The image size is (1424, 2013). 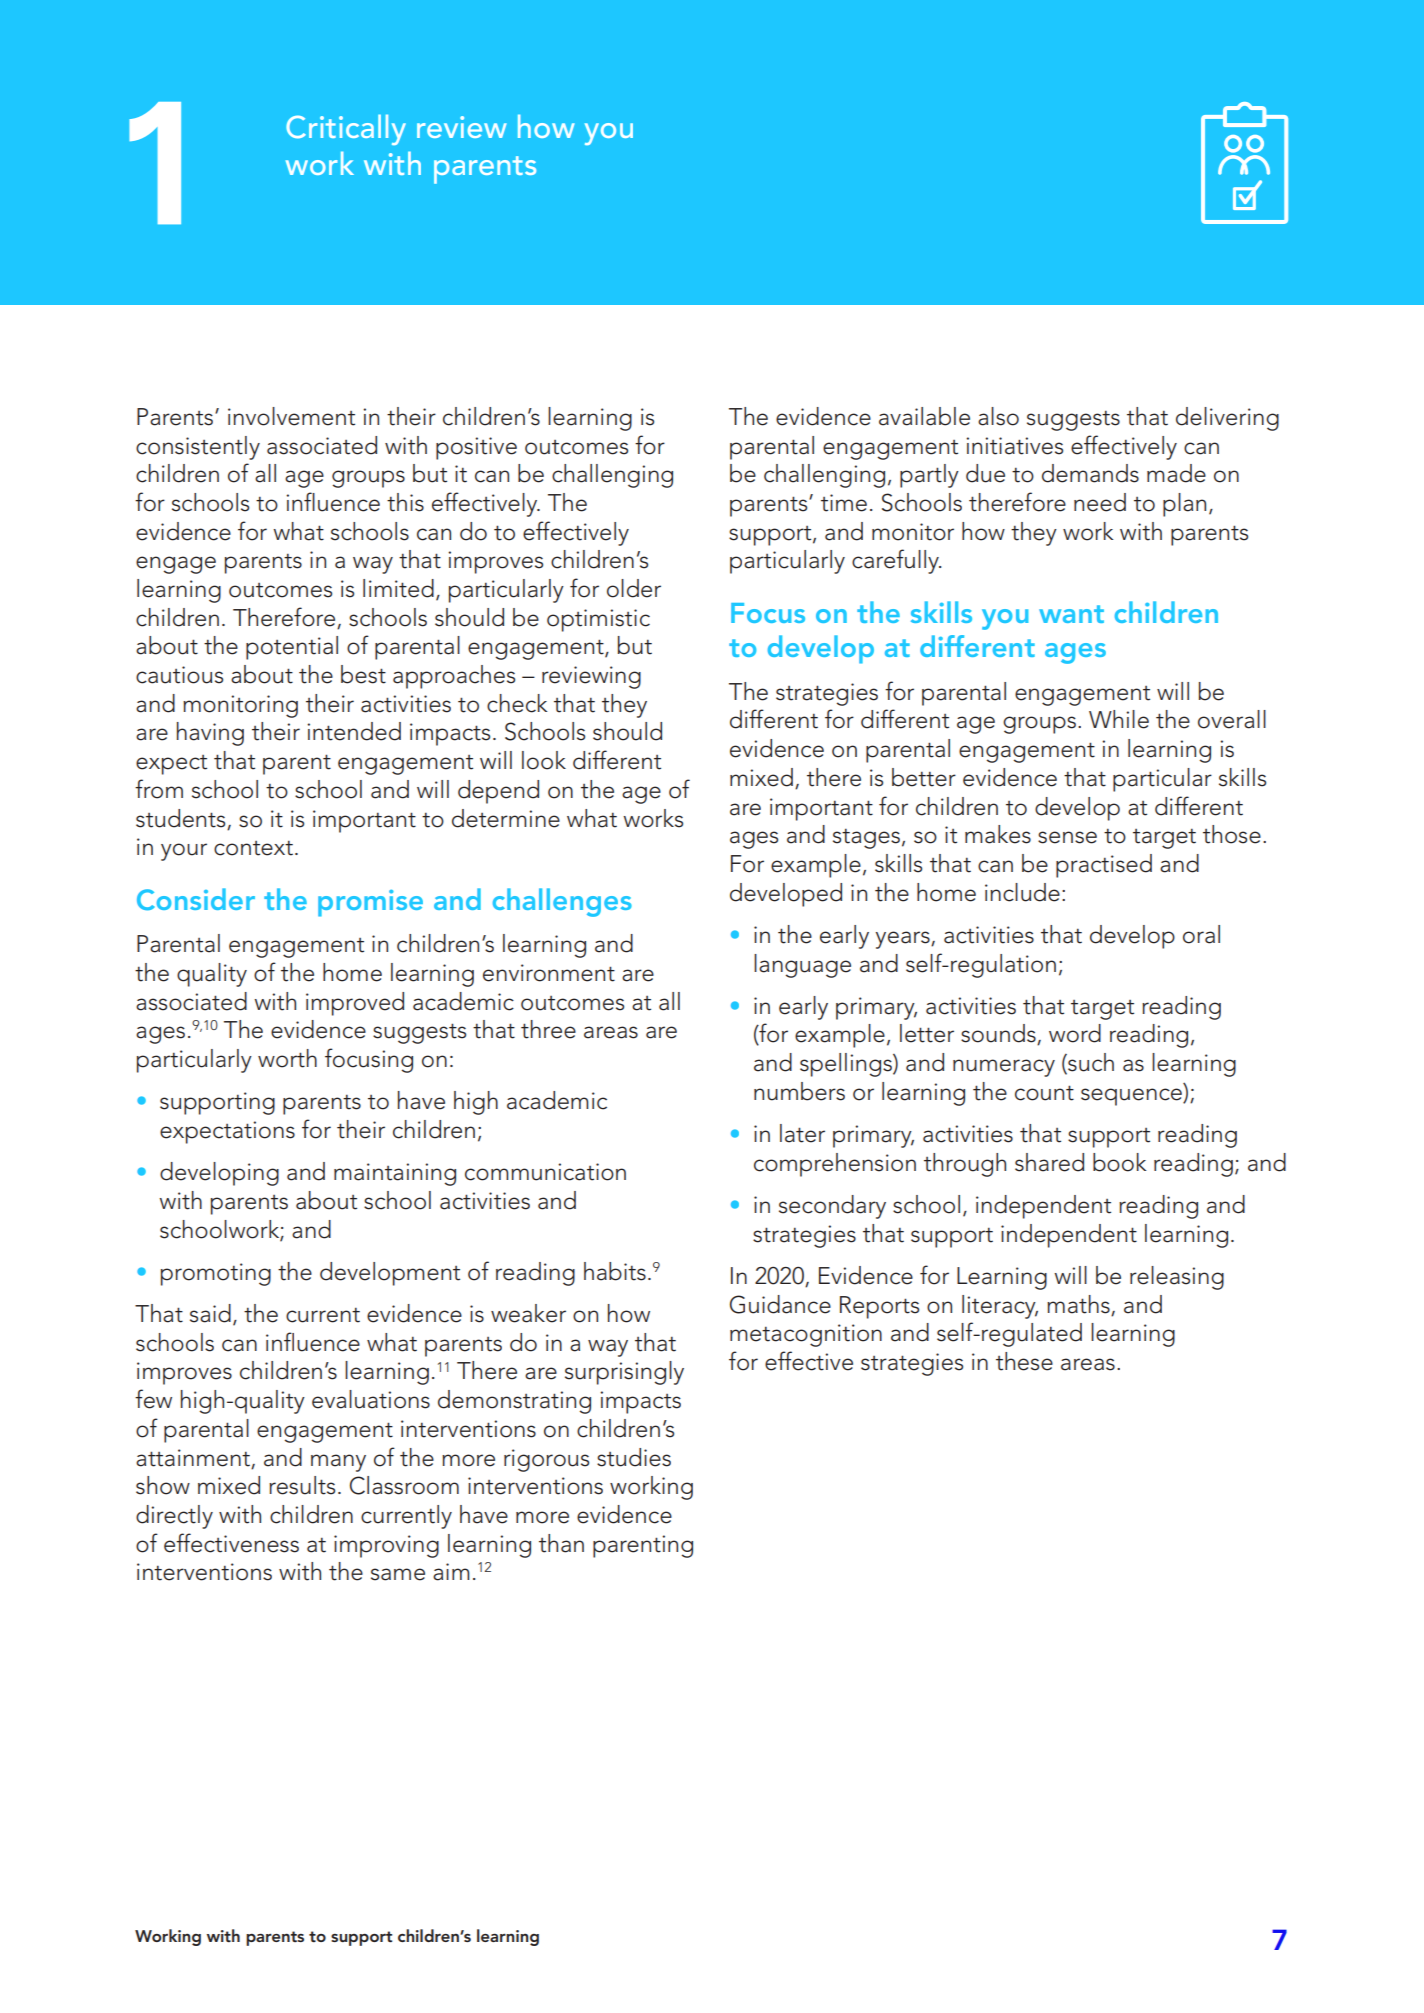 I want to click on results, so click(x=302, y=1485).
